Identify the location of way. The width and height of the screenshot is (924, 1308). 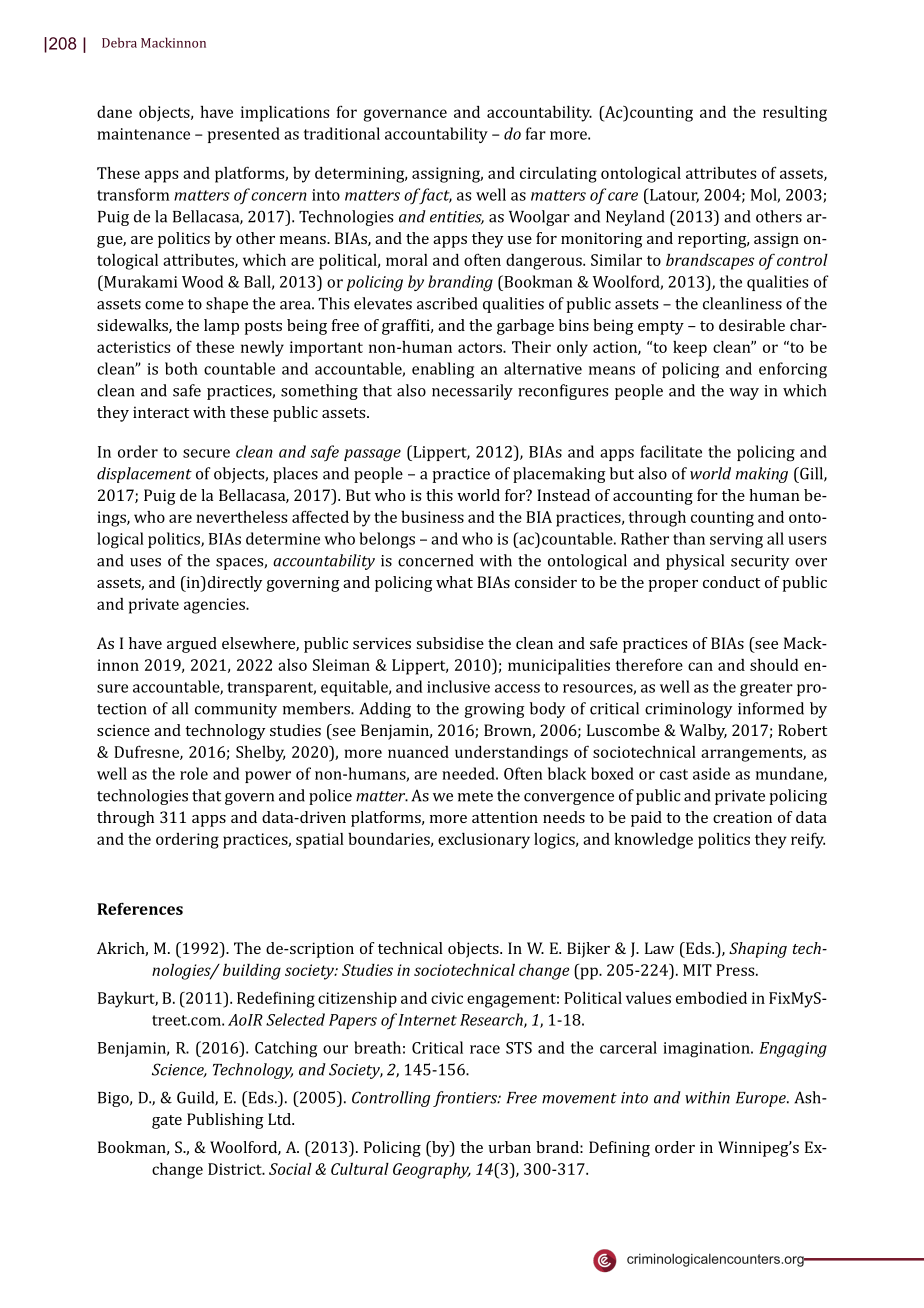
(744, 394).
